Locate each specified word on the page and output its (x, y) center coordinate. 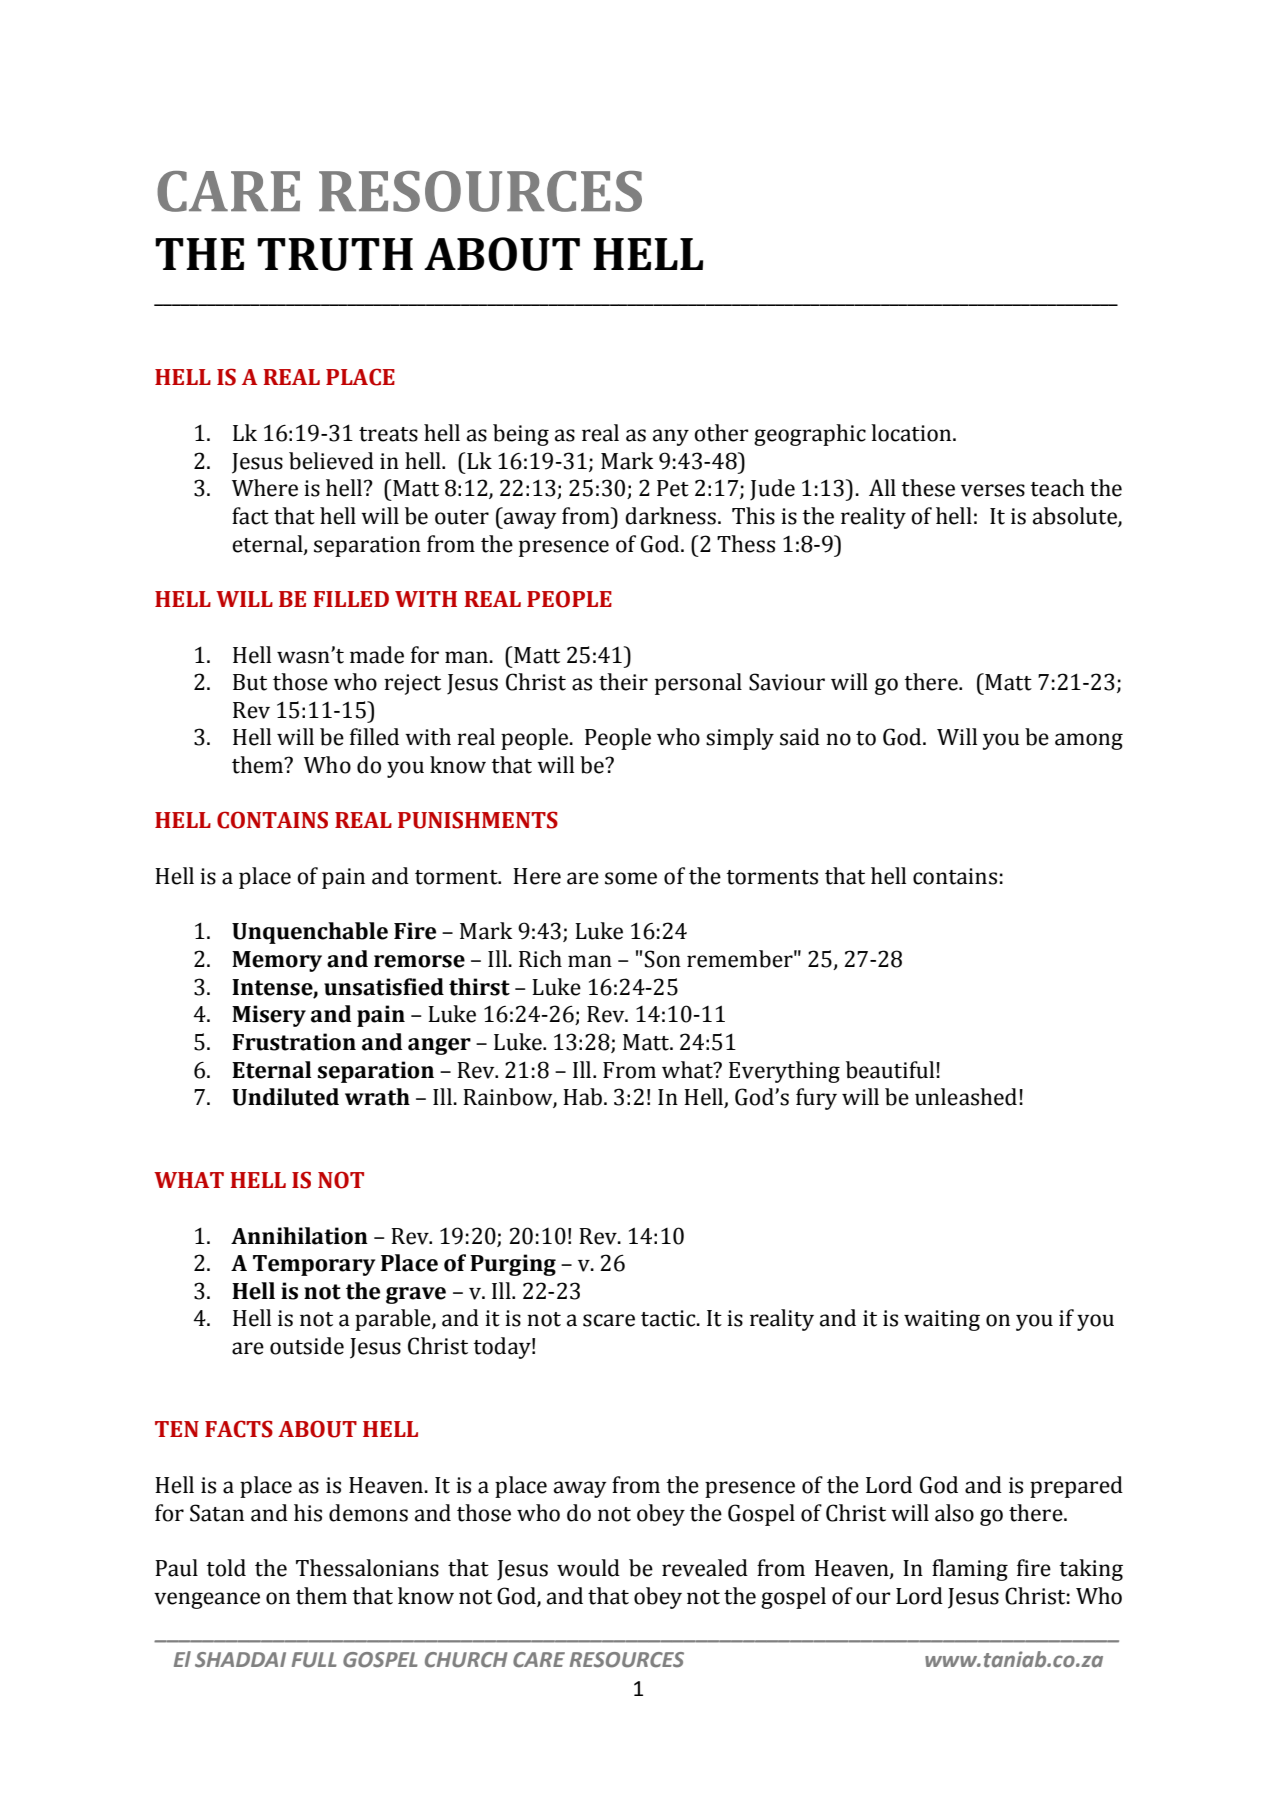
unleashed (966, 1097)
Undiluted (285, 1097)
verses (993, 490)
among (1089, 741)
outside (307, 1346)
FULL (314, 1660)
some (631, 878)
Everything (784, 1072)
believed (331, 461)
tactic (669, 1318)
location (912, 433)
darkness (670, 516)
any (671, 437)
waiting (942, 1320)
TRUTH (335, 254)
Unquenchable (310, 933)
